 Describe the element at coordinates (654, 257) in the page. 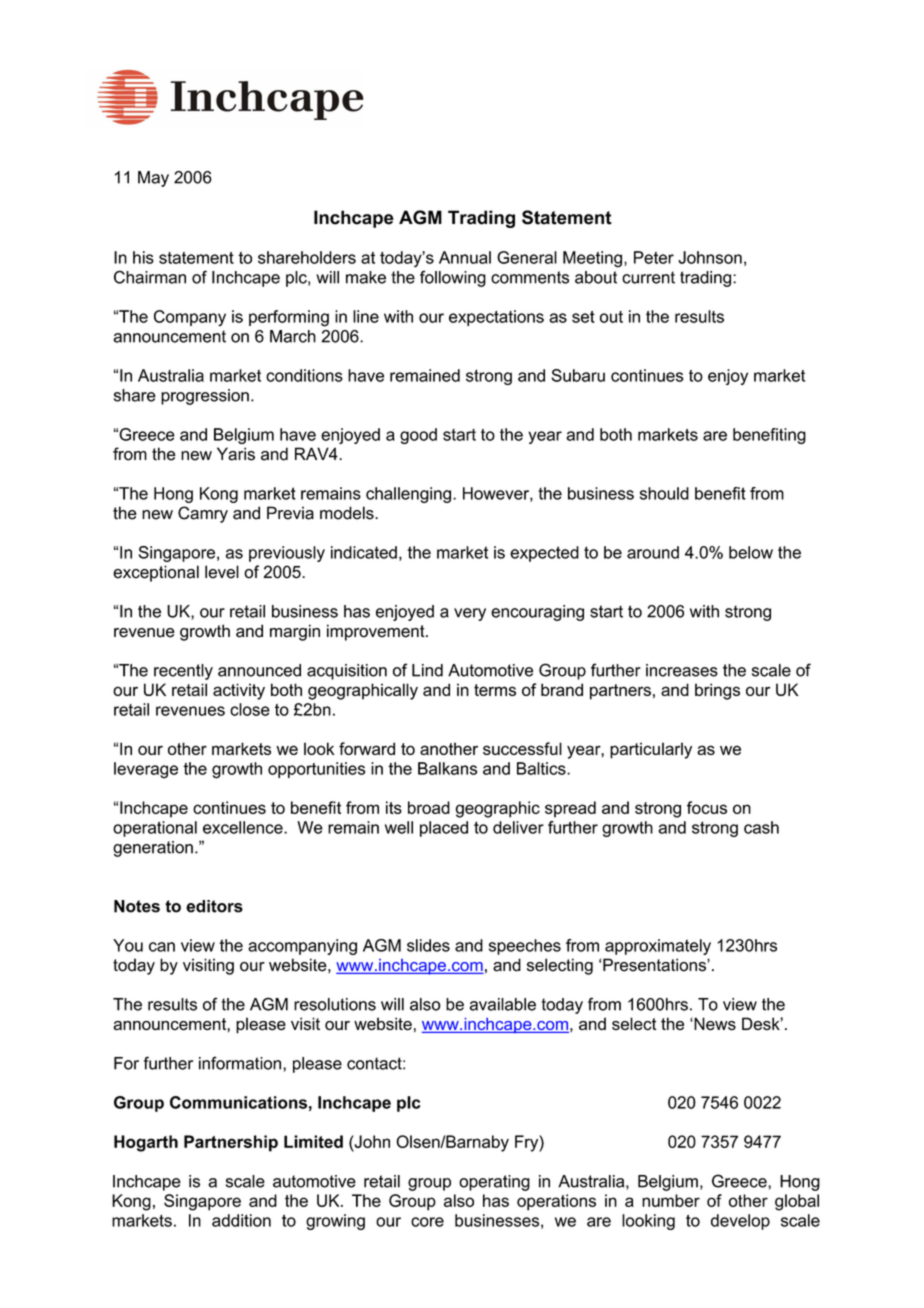

I see `Peter` at that location.
